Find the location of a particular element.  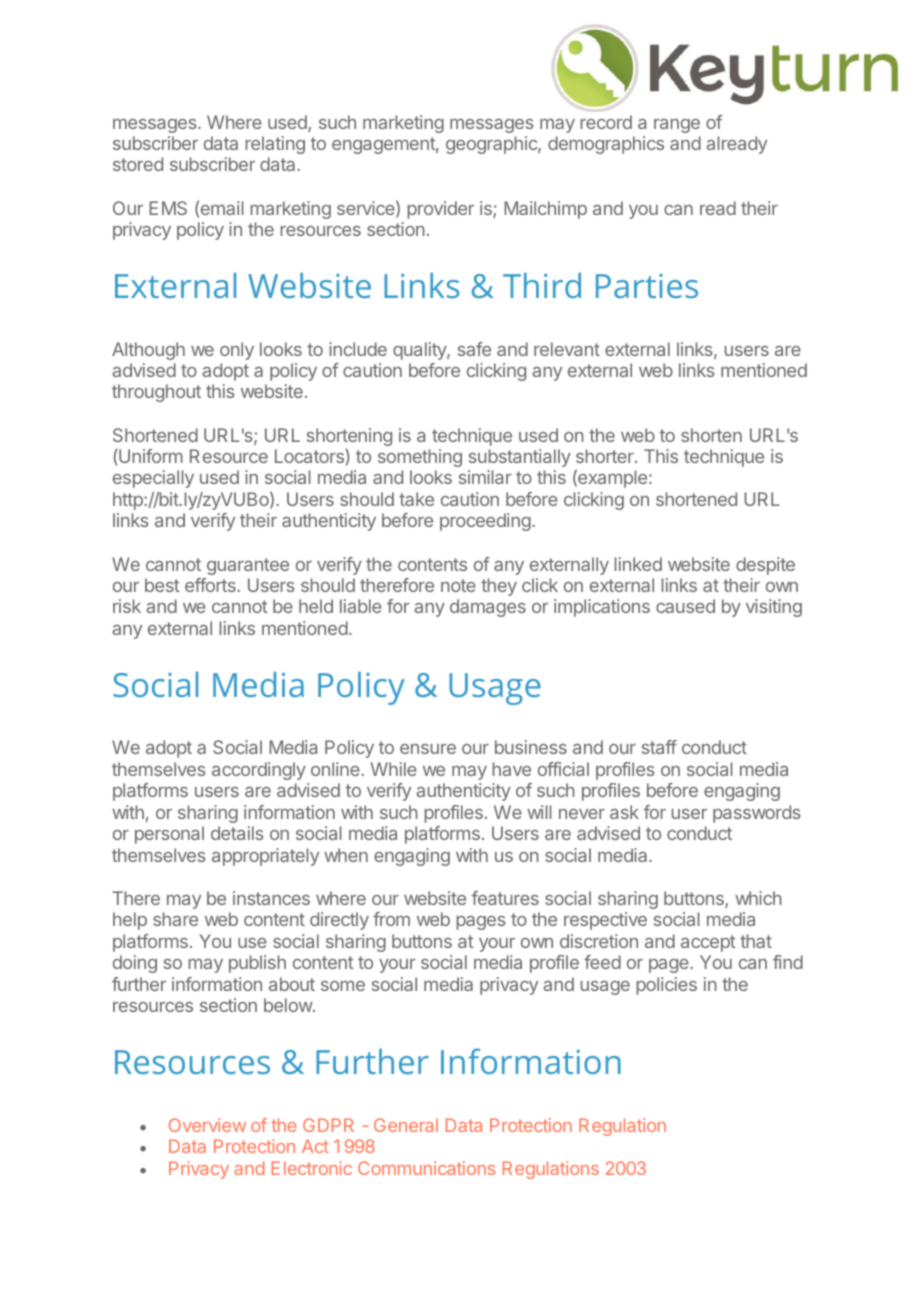

visiting is located at coordinates (774, 608).
